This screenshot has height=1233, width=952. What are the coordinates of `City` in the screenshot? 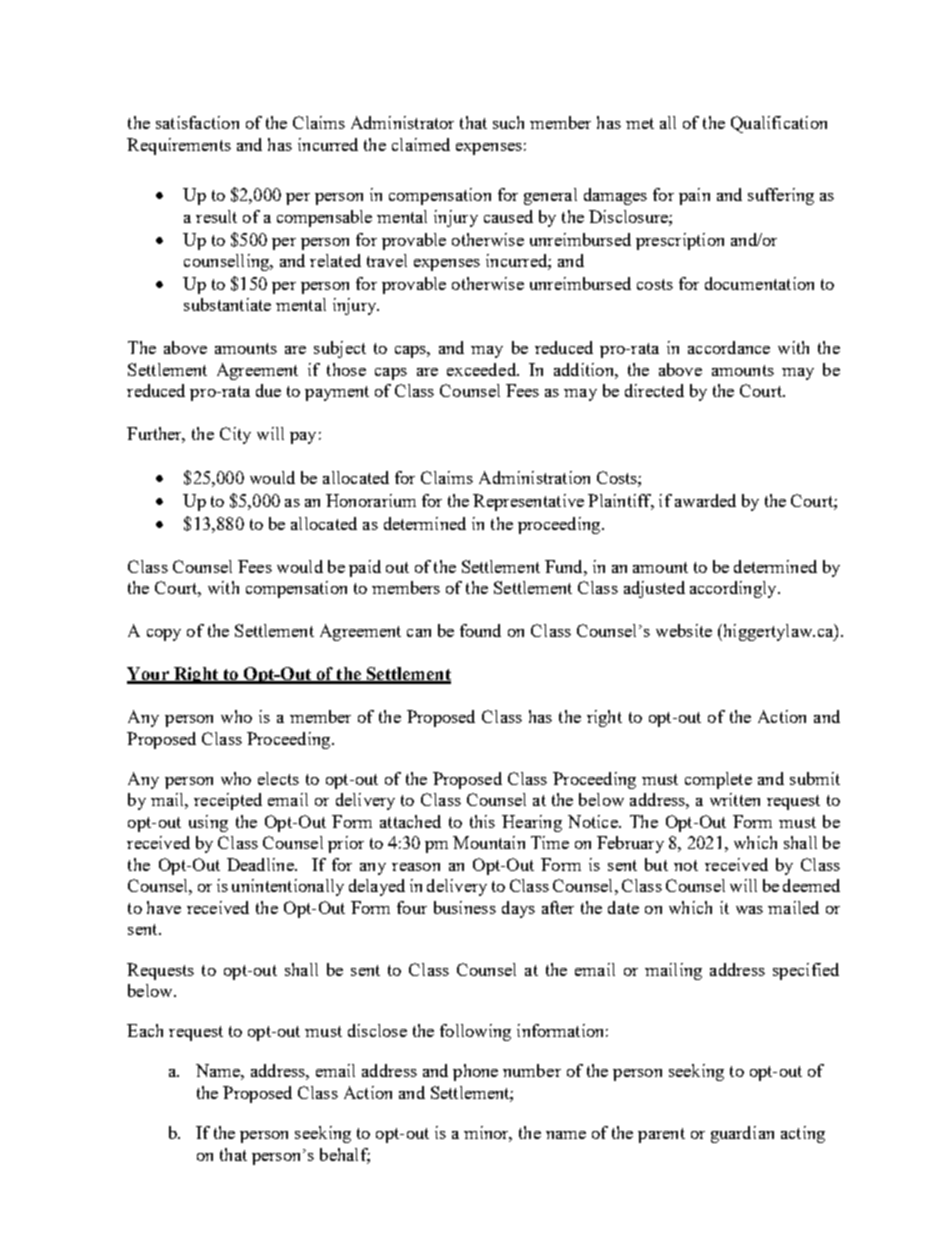 It's located at (235, 435).
